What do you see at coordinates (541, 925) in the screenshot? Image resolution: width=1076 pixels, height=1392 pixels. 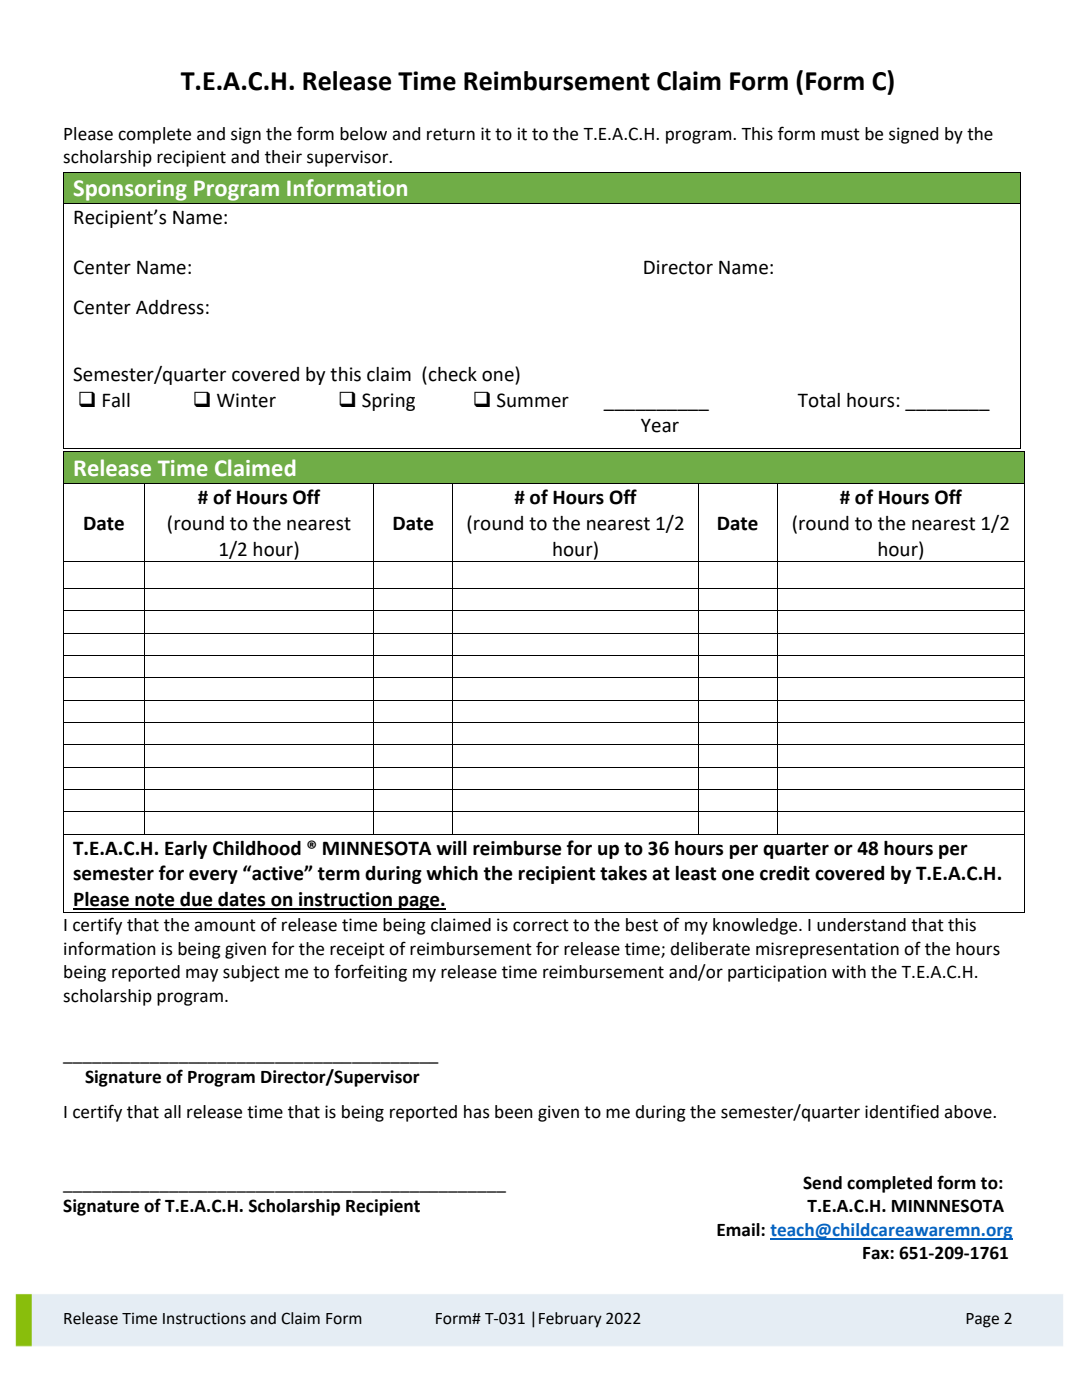 I see `correct` at bounding box center [541, 925].
